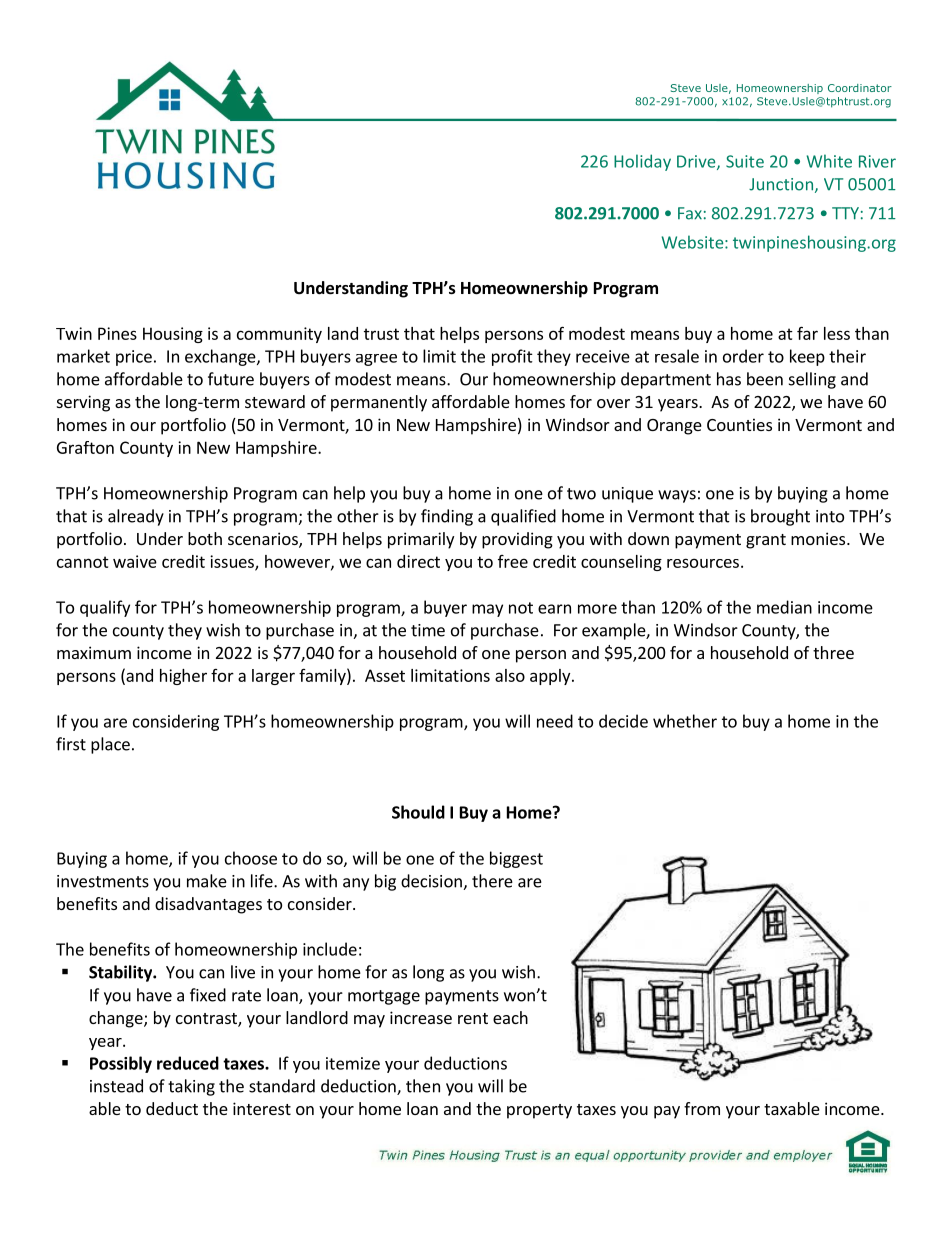 Image resolution: width=952 pixels, height=1233 pixels. What do you see at coordinates (207, 881) in the image?
I see `make` at bounding box center [207, 881].
